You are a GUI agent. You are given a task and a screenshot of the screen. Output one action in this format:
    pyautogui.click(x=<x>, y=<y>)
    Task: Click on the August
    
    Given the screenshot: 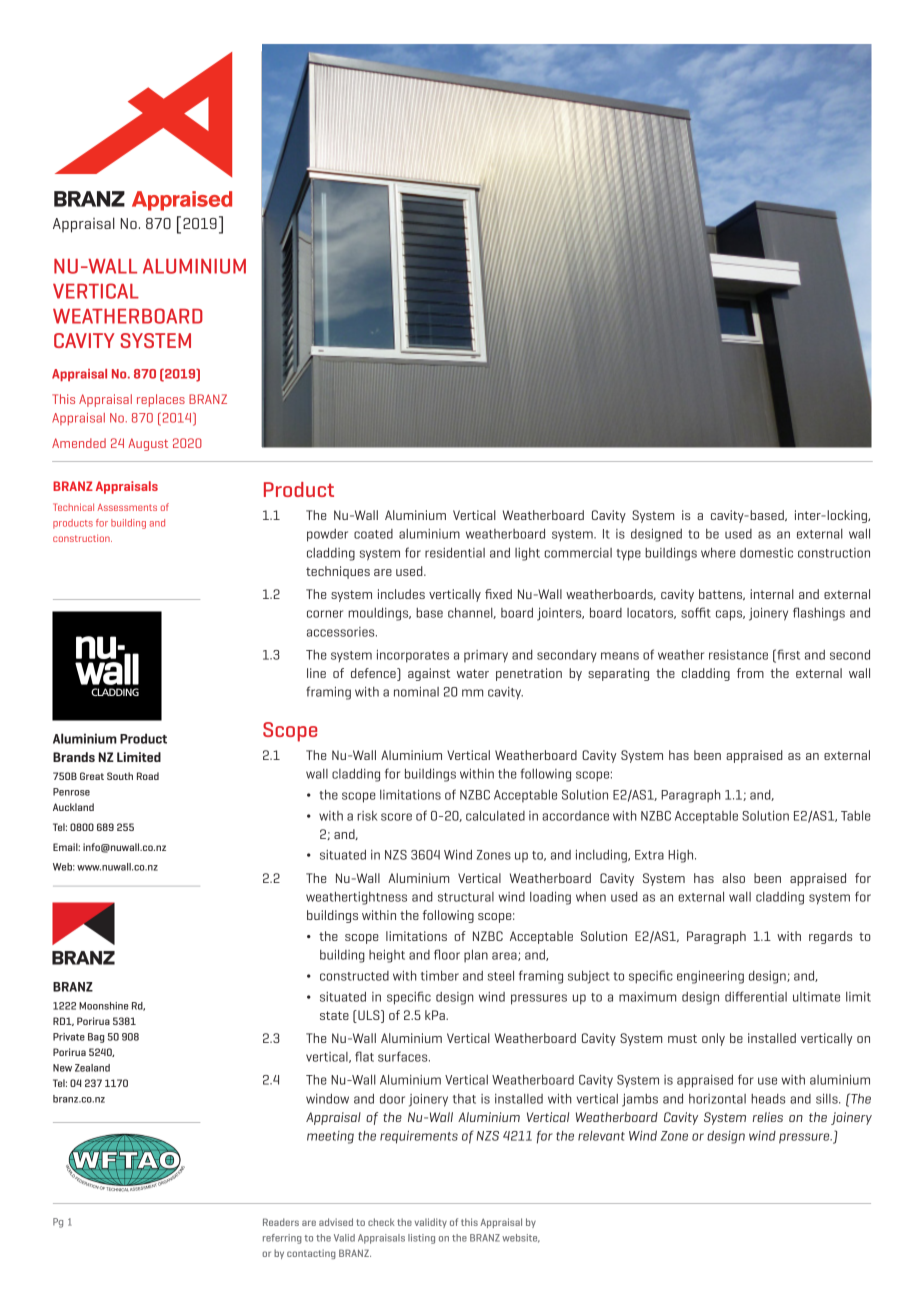 What is the action you would take?
    pyautogui.click(x=148, y=444)
